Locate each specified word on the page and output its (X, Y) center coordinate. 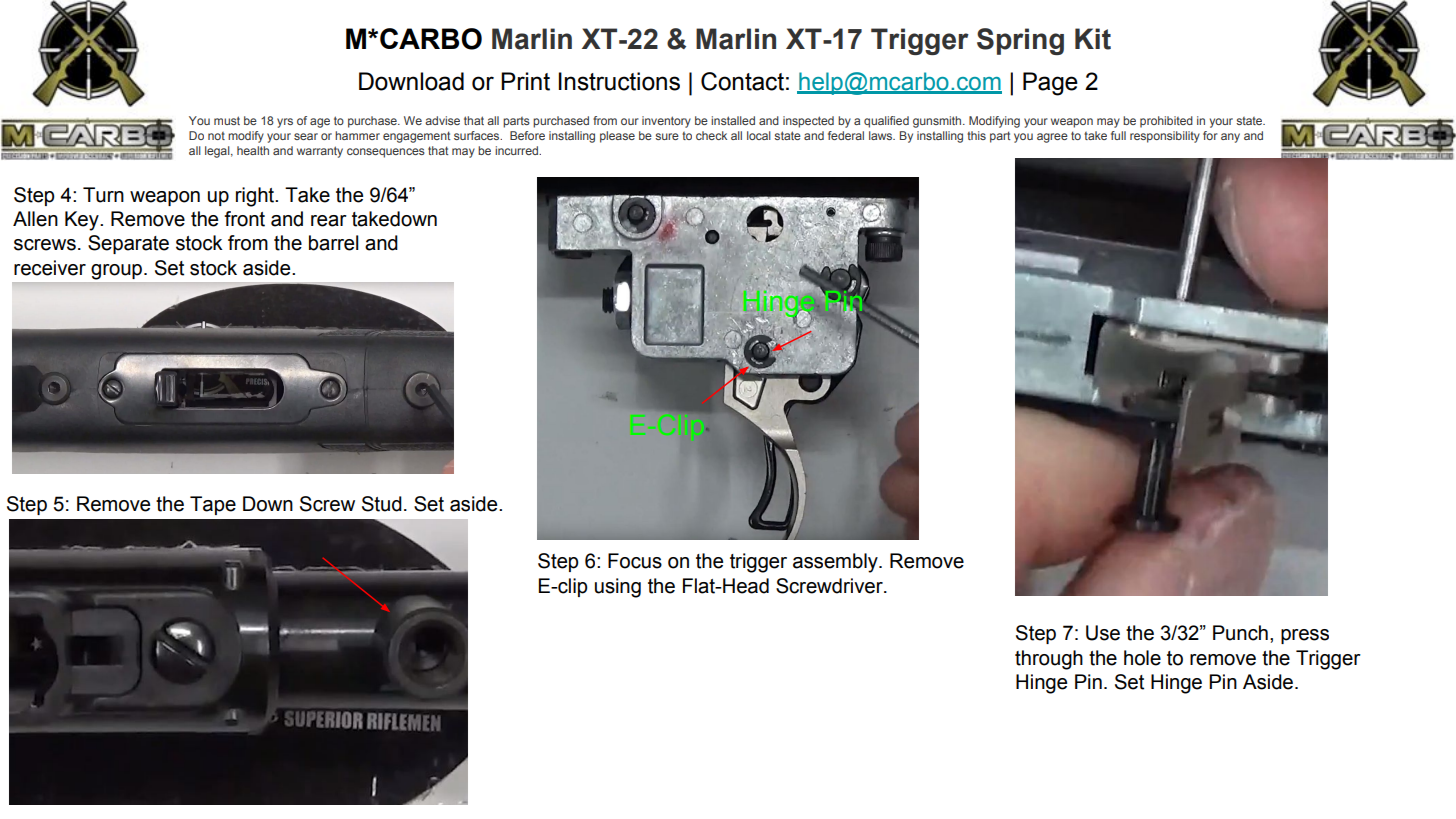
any (1230, 138)
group (118, 272)
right (256, 197)
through (1049, 660)
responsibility (1165, 137)
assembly (836, 563)
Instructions (619, 81)
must (227, 120)
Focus (635, 561)
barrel (334, 243)
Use (1103, 633)
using (618, 588)
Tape (213, 505)
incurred (517, 150)
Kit (1093, 39)
